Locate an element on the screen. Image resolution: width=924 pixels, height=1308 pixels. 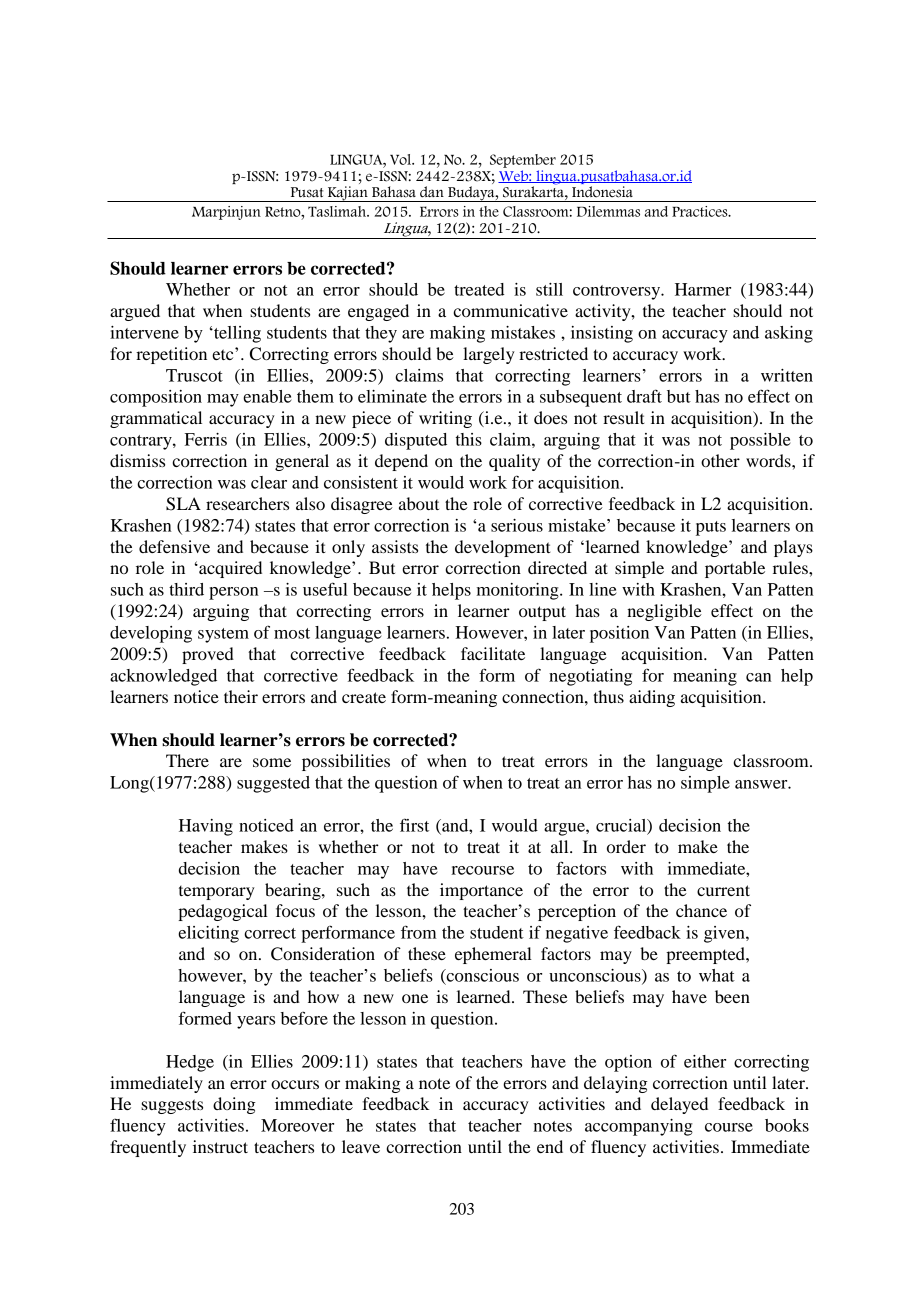
ephemeral is located at coordinates (493, 955).
